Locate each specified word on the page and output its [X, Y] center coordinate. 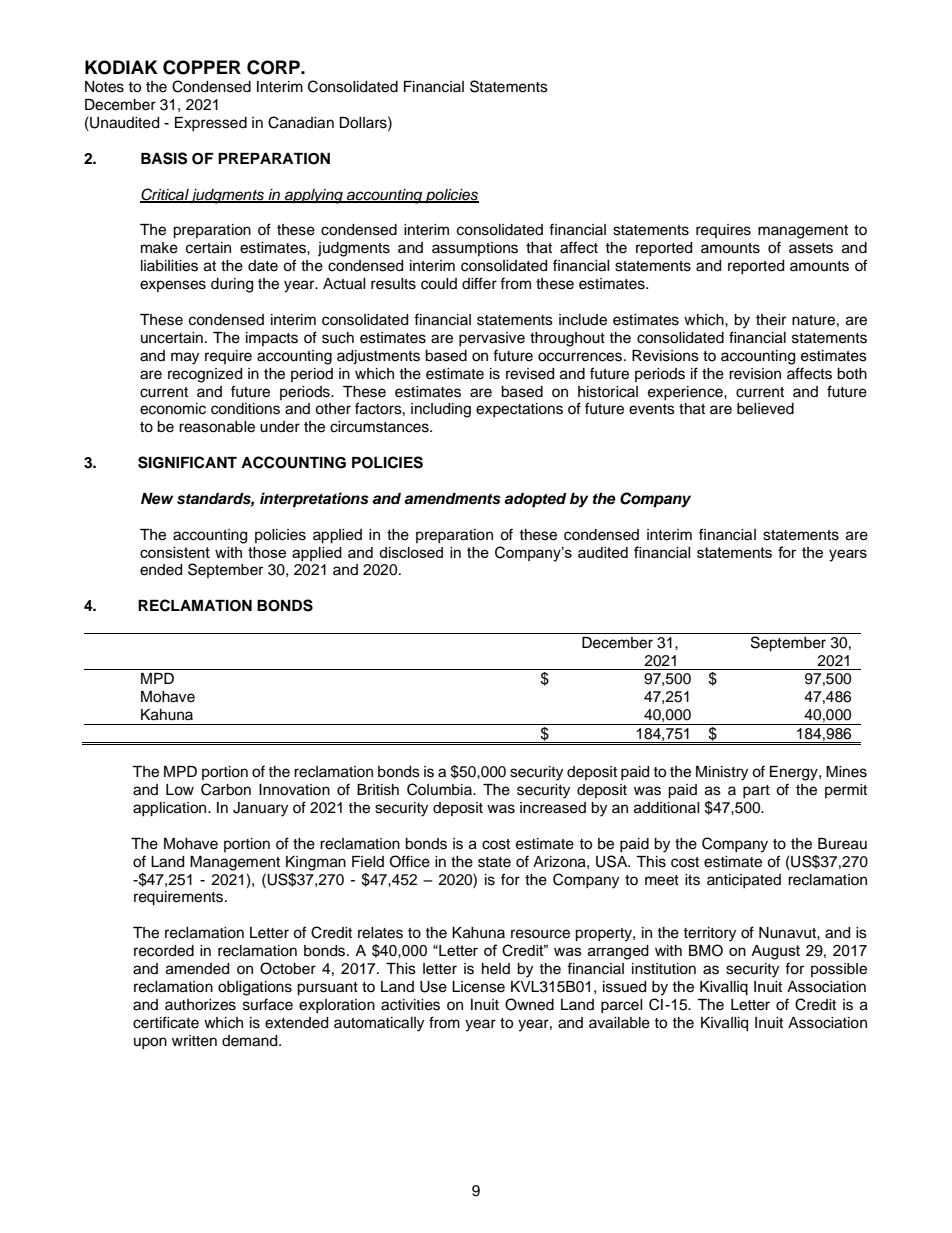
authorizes [200, 1005]
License [478, 987]
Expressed [211, 124]
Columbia [440, 789]
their [771, 320]
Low [180, 790]
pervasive [492, 339]
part [756, 791]
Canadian [301, 122]
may [185, 358]
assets [811, 248]
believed [765, 409]
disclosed [411, 552]
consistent [175, 552]
